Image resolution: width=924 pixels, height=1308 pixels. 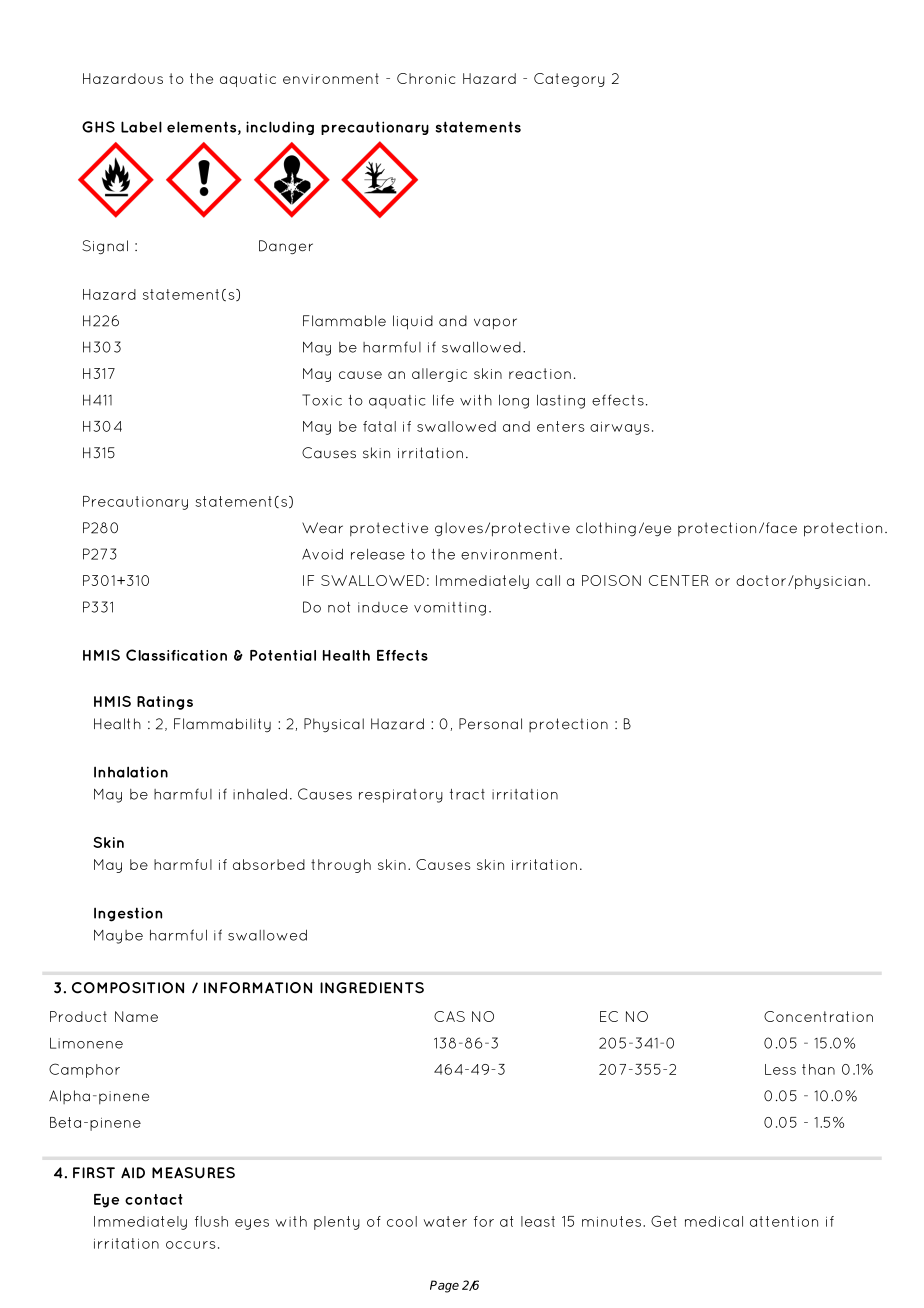 I want to click on CENTER, so click(x=679, y=580).
